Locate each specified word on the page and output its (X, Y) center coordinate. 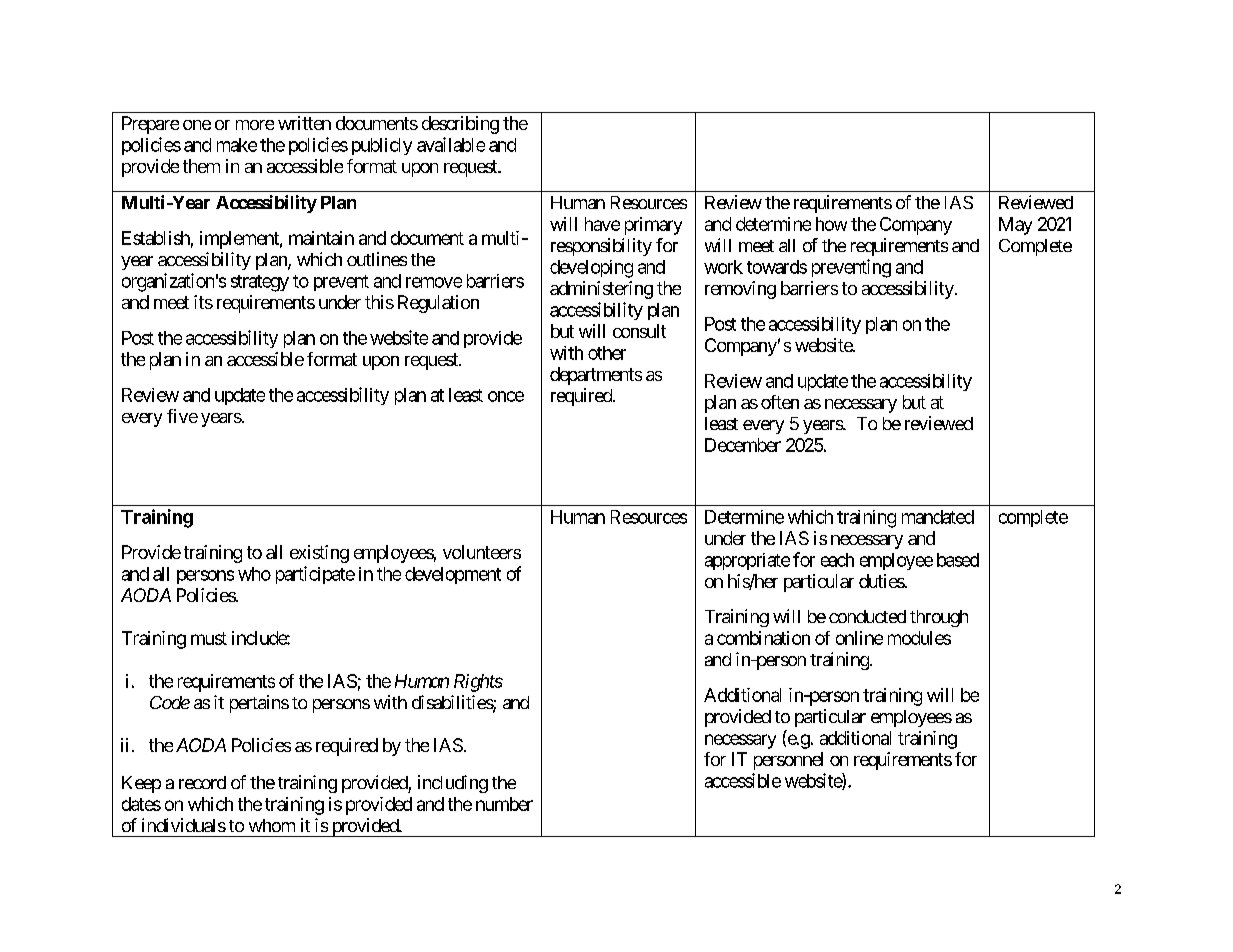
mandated (938, 517)
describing (460, 125)
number (504, 804)
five (182, 416)
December (743, 445)
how (831, 224)
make (237, 145)
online (859, 638)
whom (272, 825)
